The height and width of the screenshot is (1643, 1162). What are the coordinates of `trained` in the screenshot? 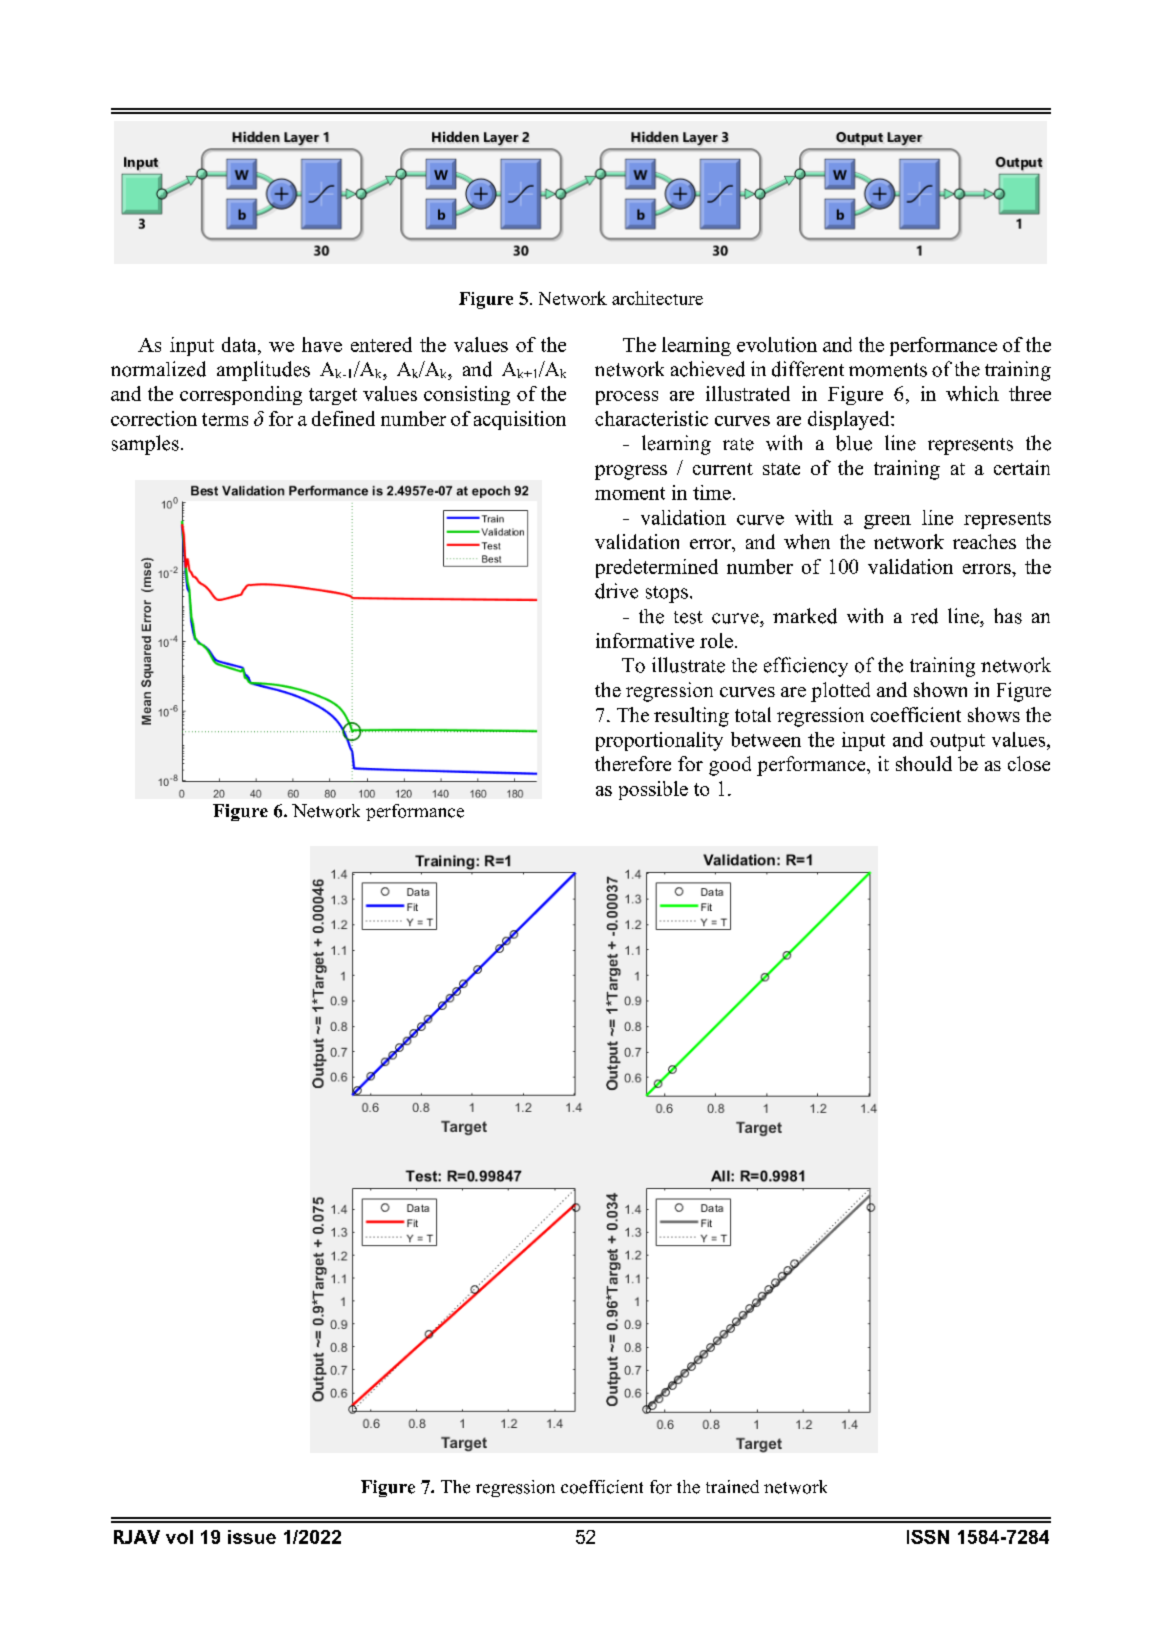 It's located at (732, 1487).
